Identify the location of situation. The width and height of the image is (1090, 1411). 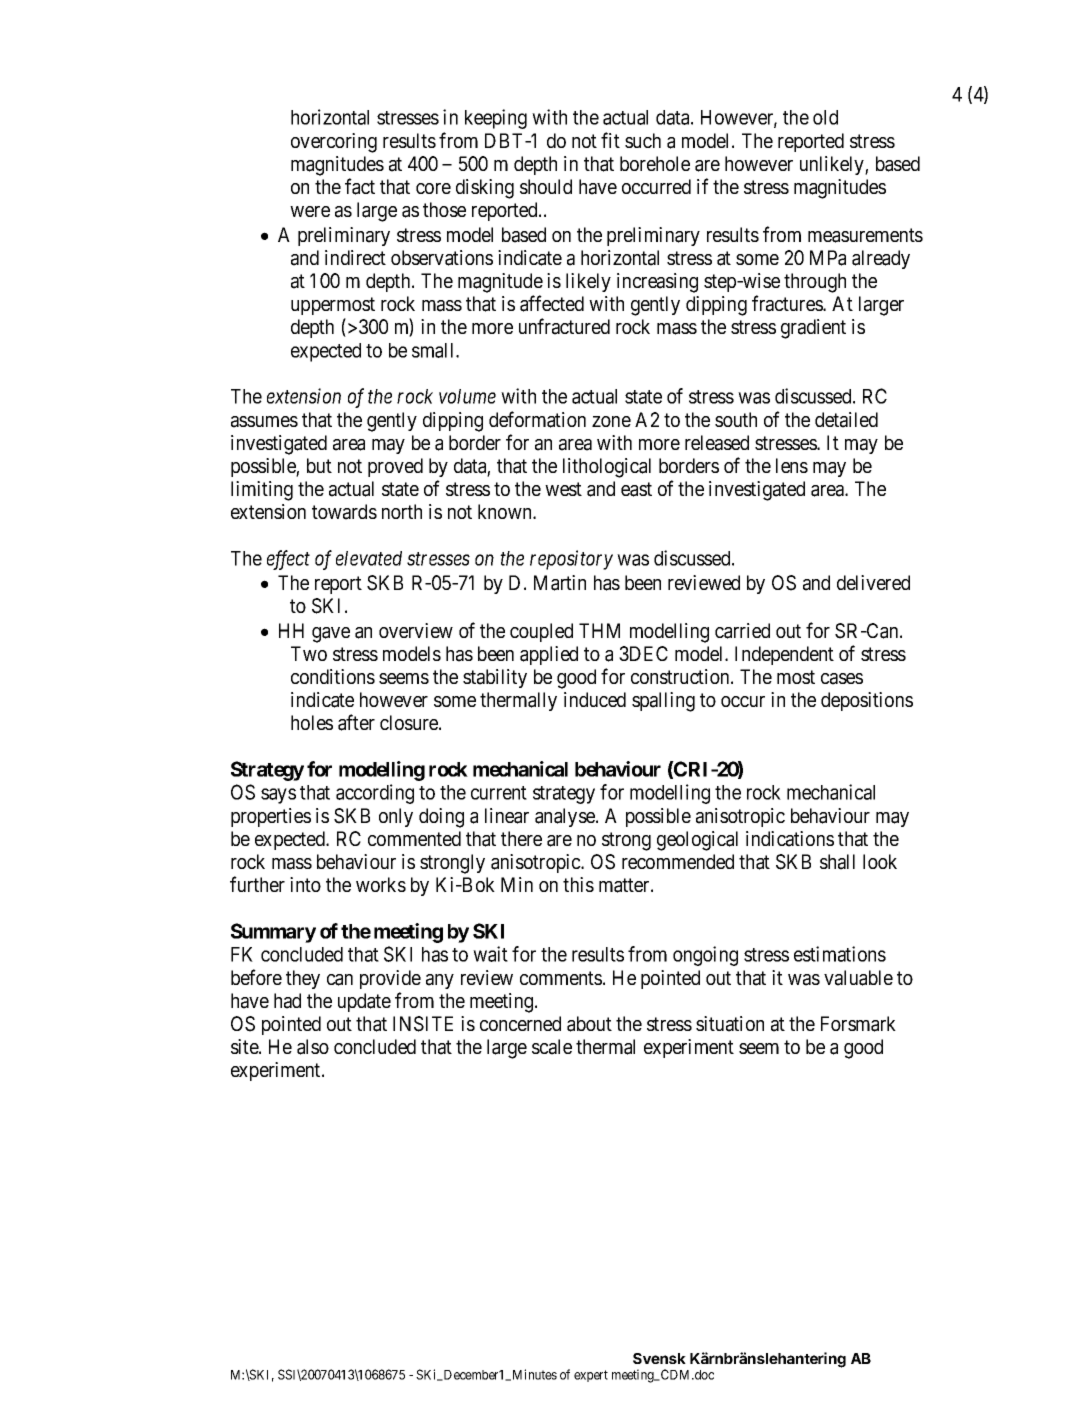
(730, 1024).
